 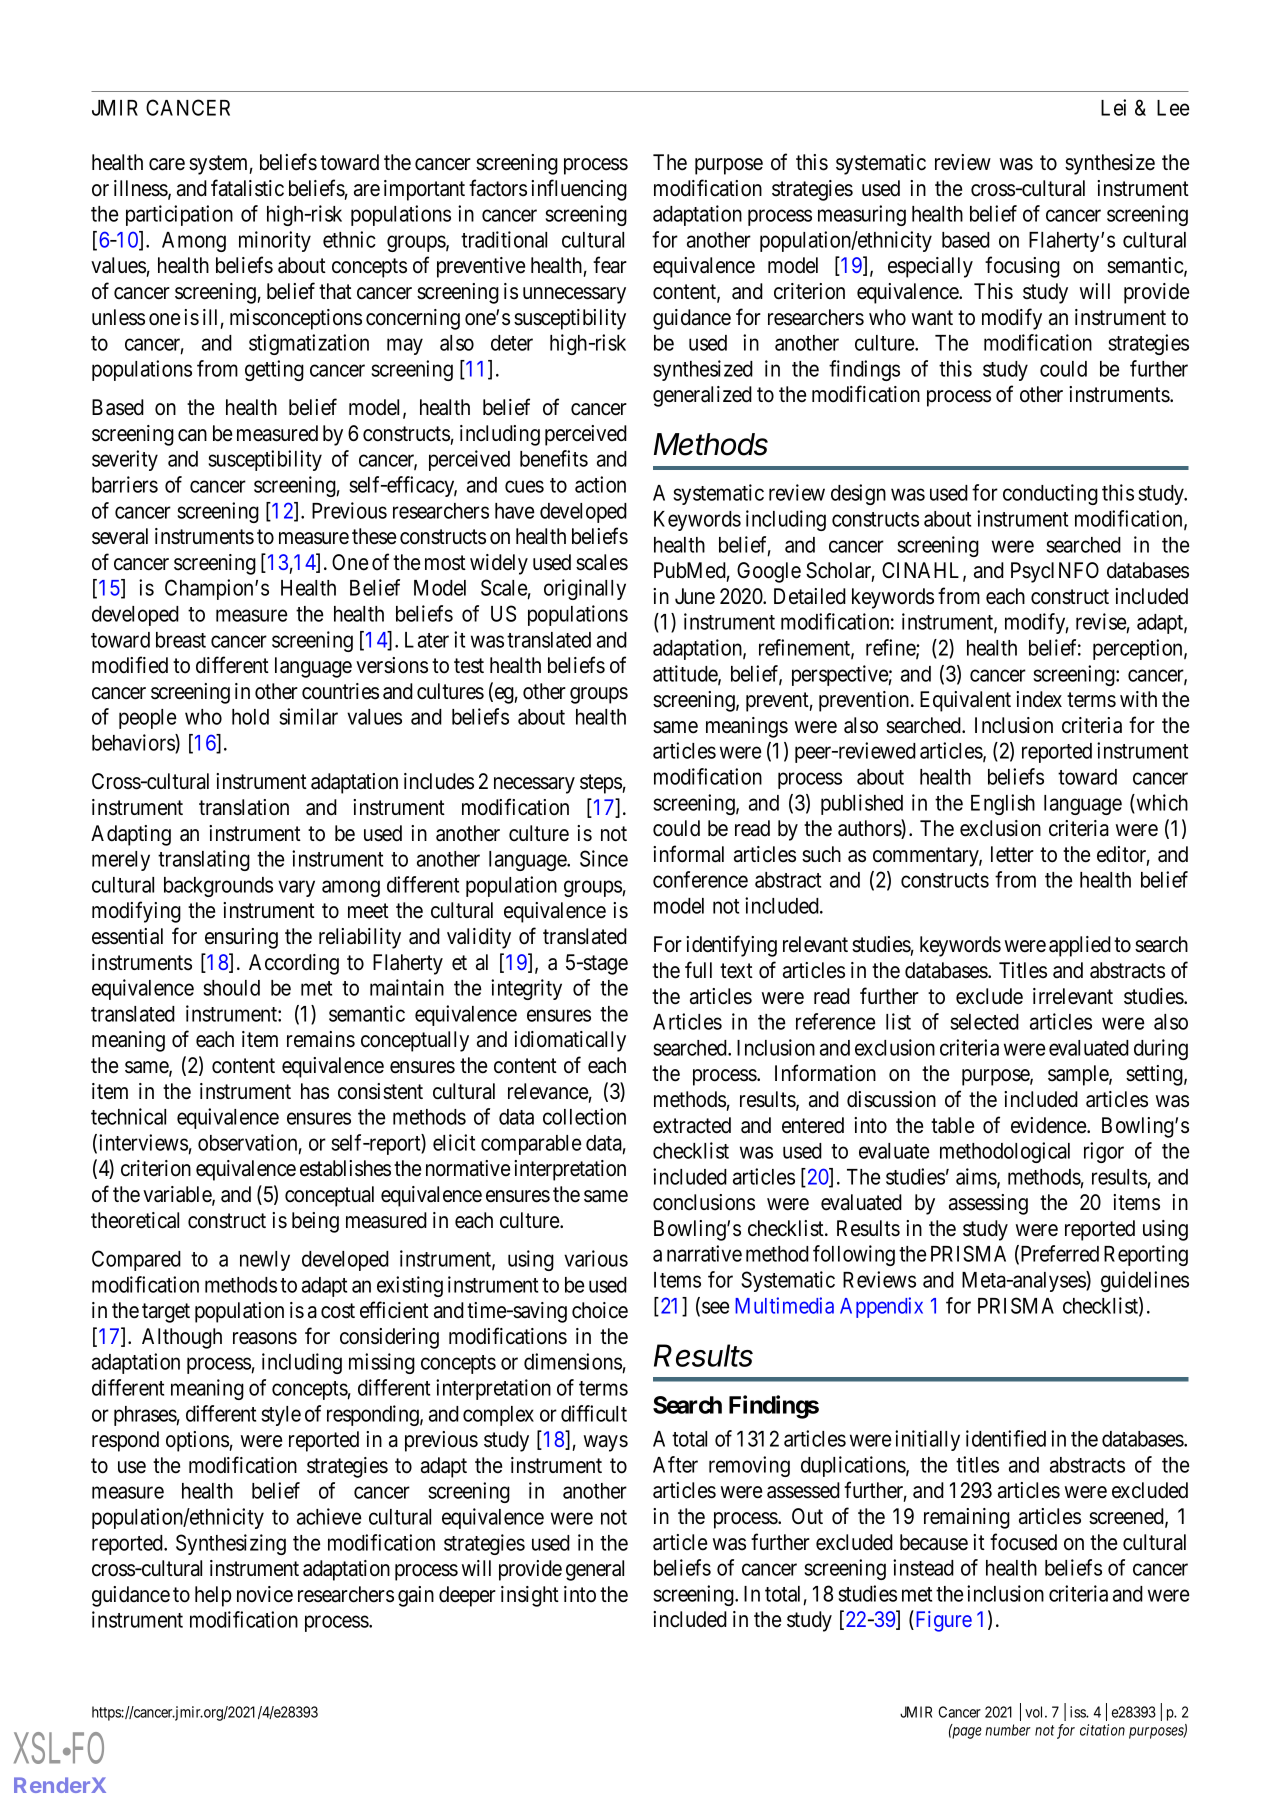 What do you see at coordinates (530, 1596) in the screenshot?
I see `insight` at bounding box center [530, 1596].
